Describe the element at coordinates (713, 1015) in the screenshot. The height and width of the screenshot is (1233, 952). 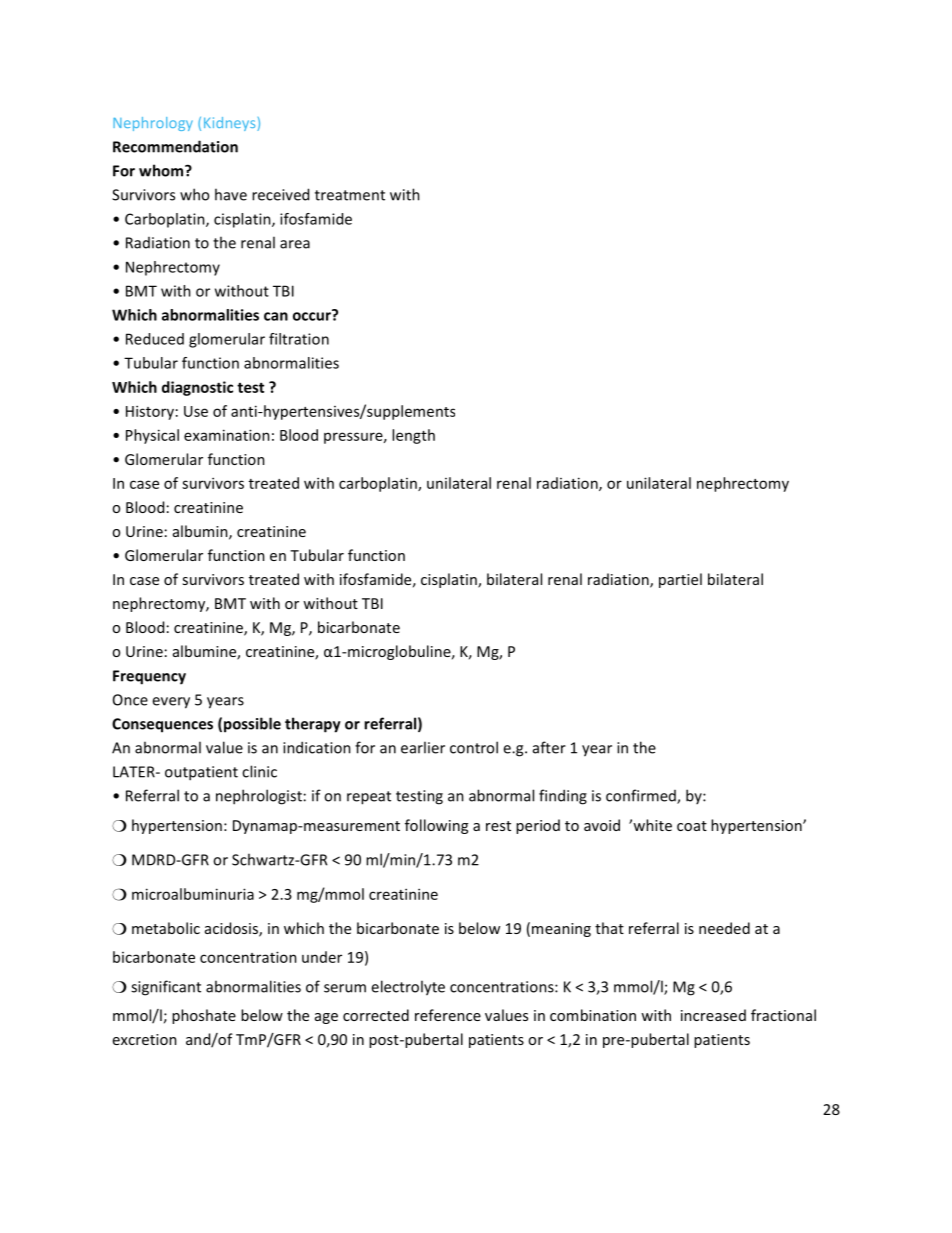
I see `increased` at that location.
